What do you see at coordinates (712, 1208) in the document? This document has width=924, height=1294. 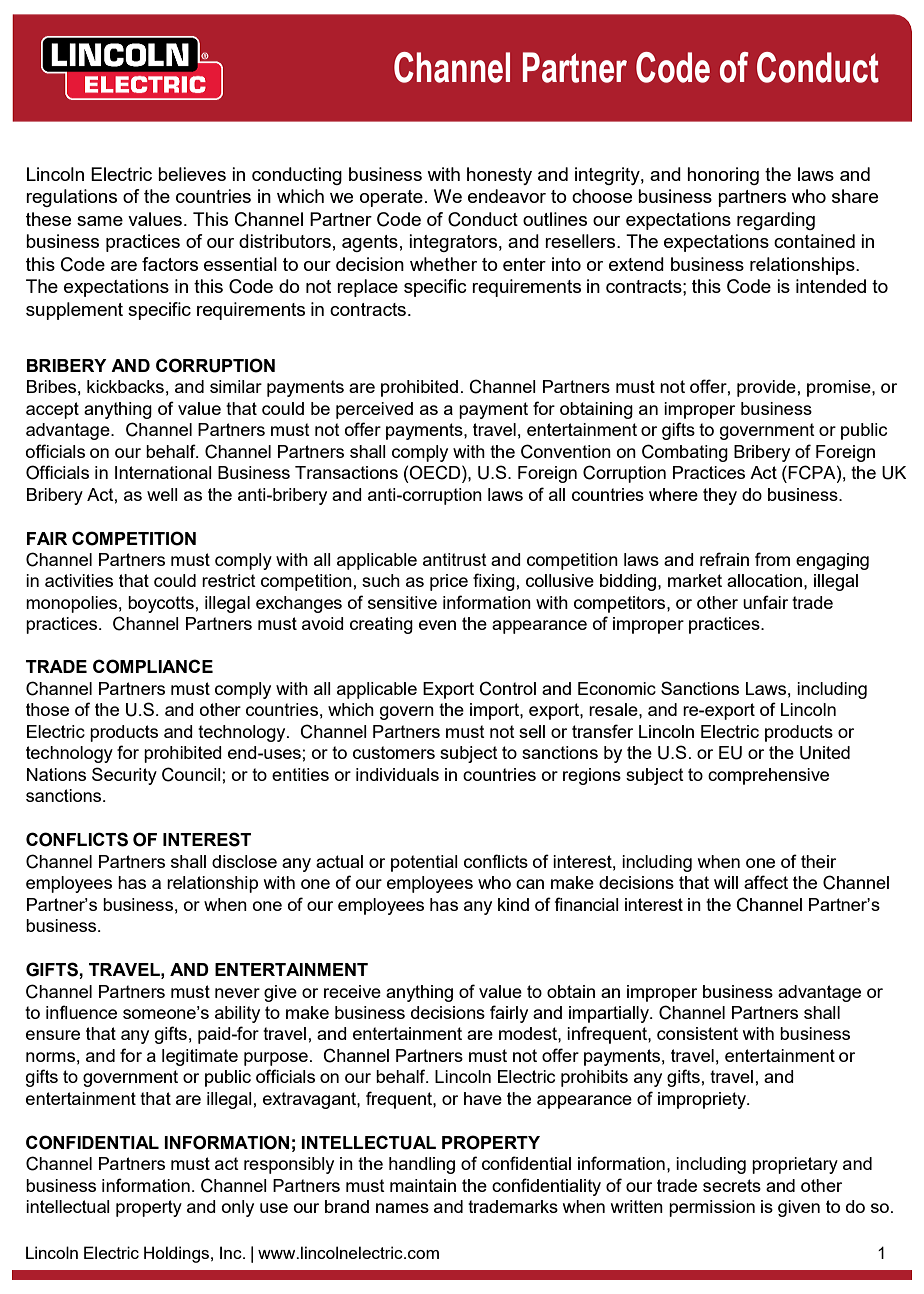 I see `permission` at bounding box center [712, 1208].
